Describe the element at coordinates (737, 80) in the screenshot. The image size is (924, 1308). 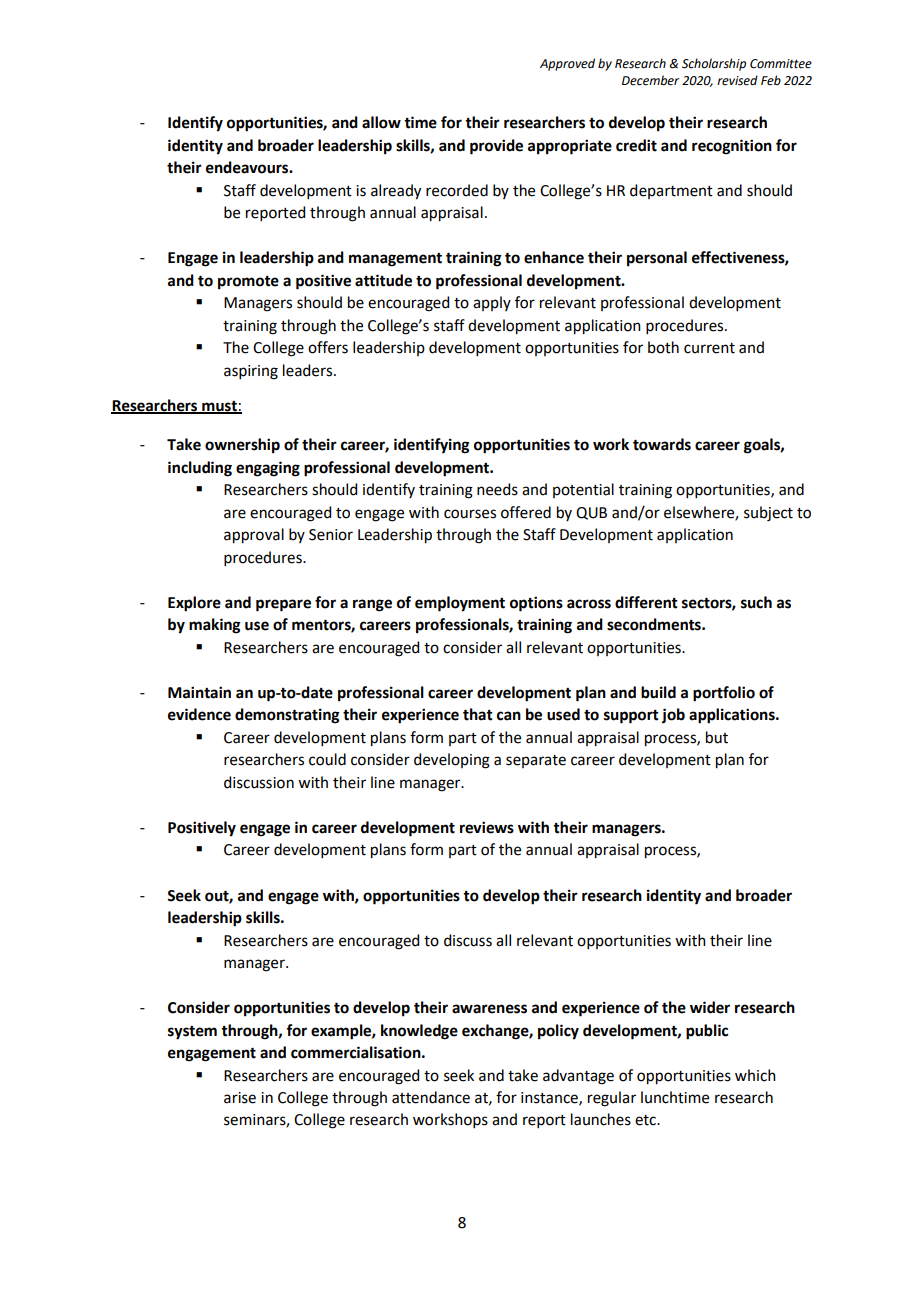
I see `revised` at that location.
